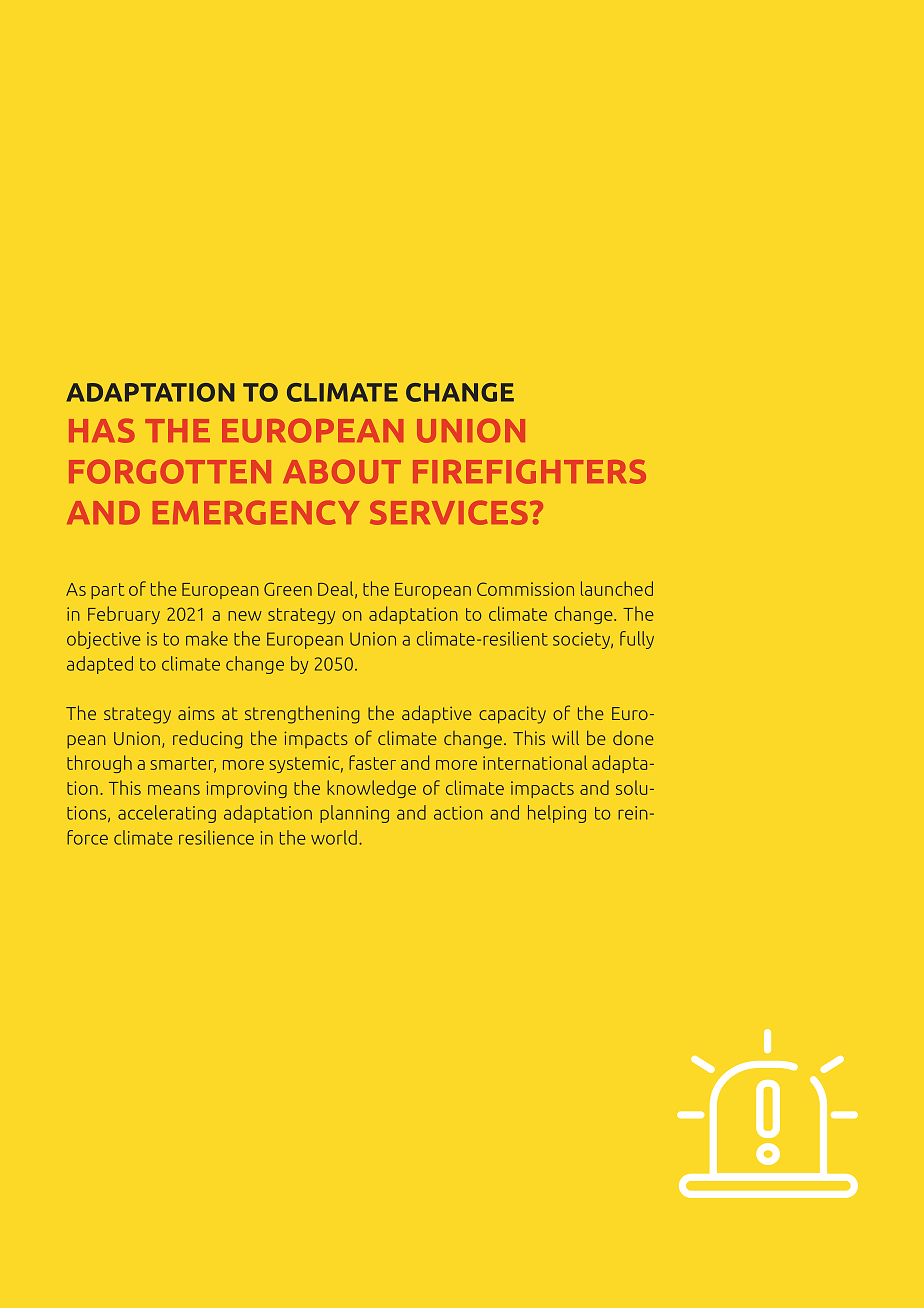 Image resolution: width=924 pixels, height=1308 pixels. I want to click on part, so click(107, 591).
